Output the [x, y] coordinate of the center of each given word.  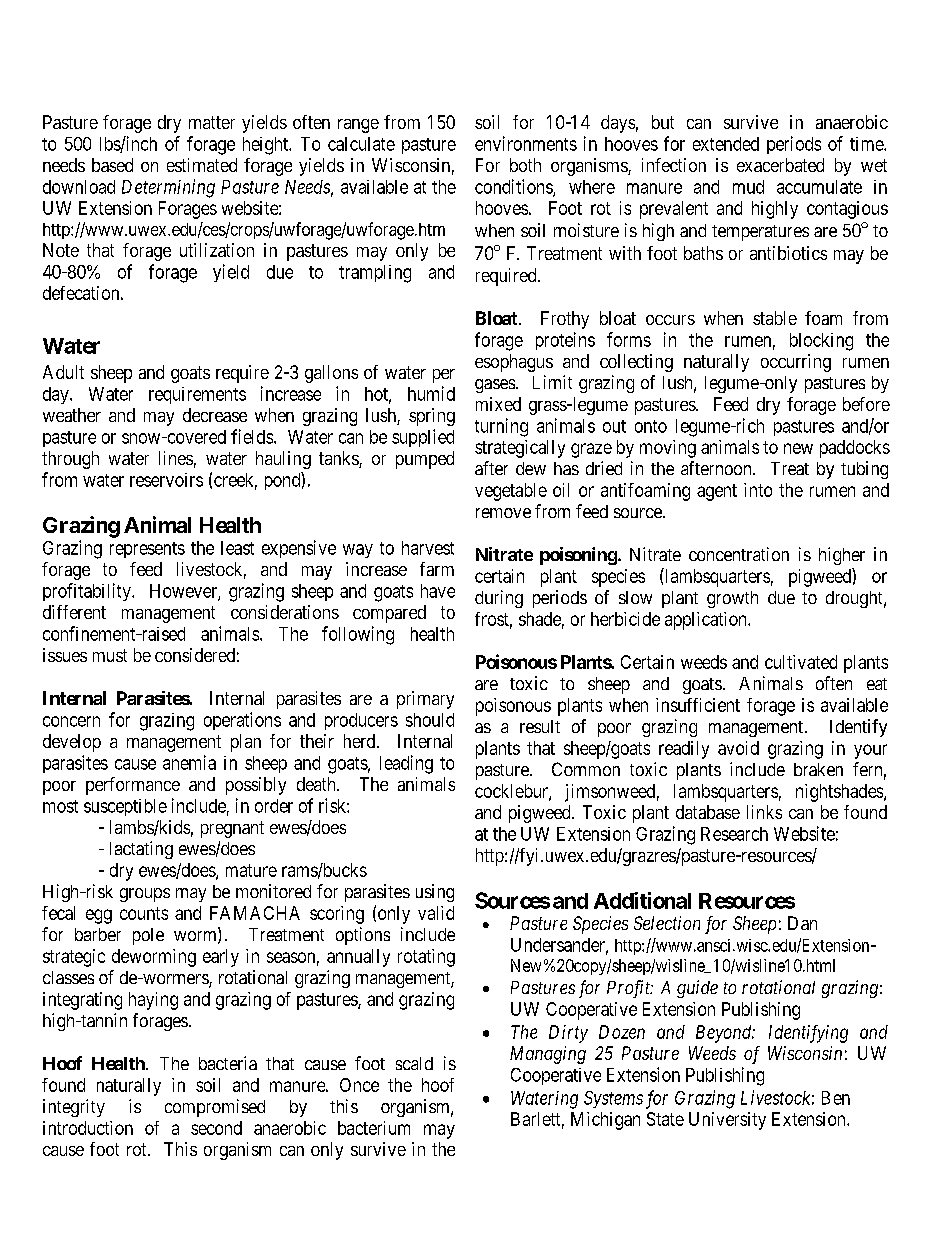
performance [133, 786]
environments [526, 143]
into [758, 490]
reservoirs [166, 480]
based [112, 165]
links [764, 812]
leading [406, 764]
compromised [215, 1108]
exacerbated [780, 165]
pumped [425, 460]
